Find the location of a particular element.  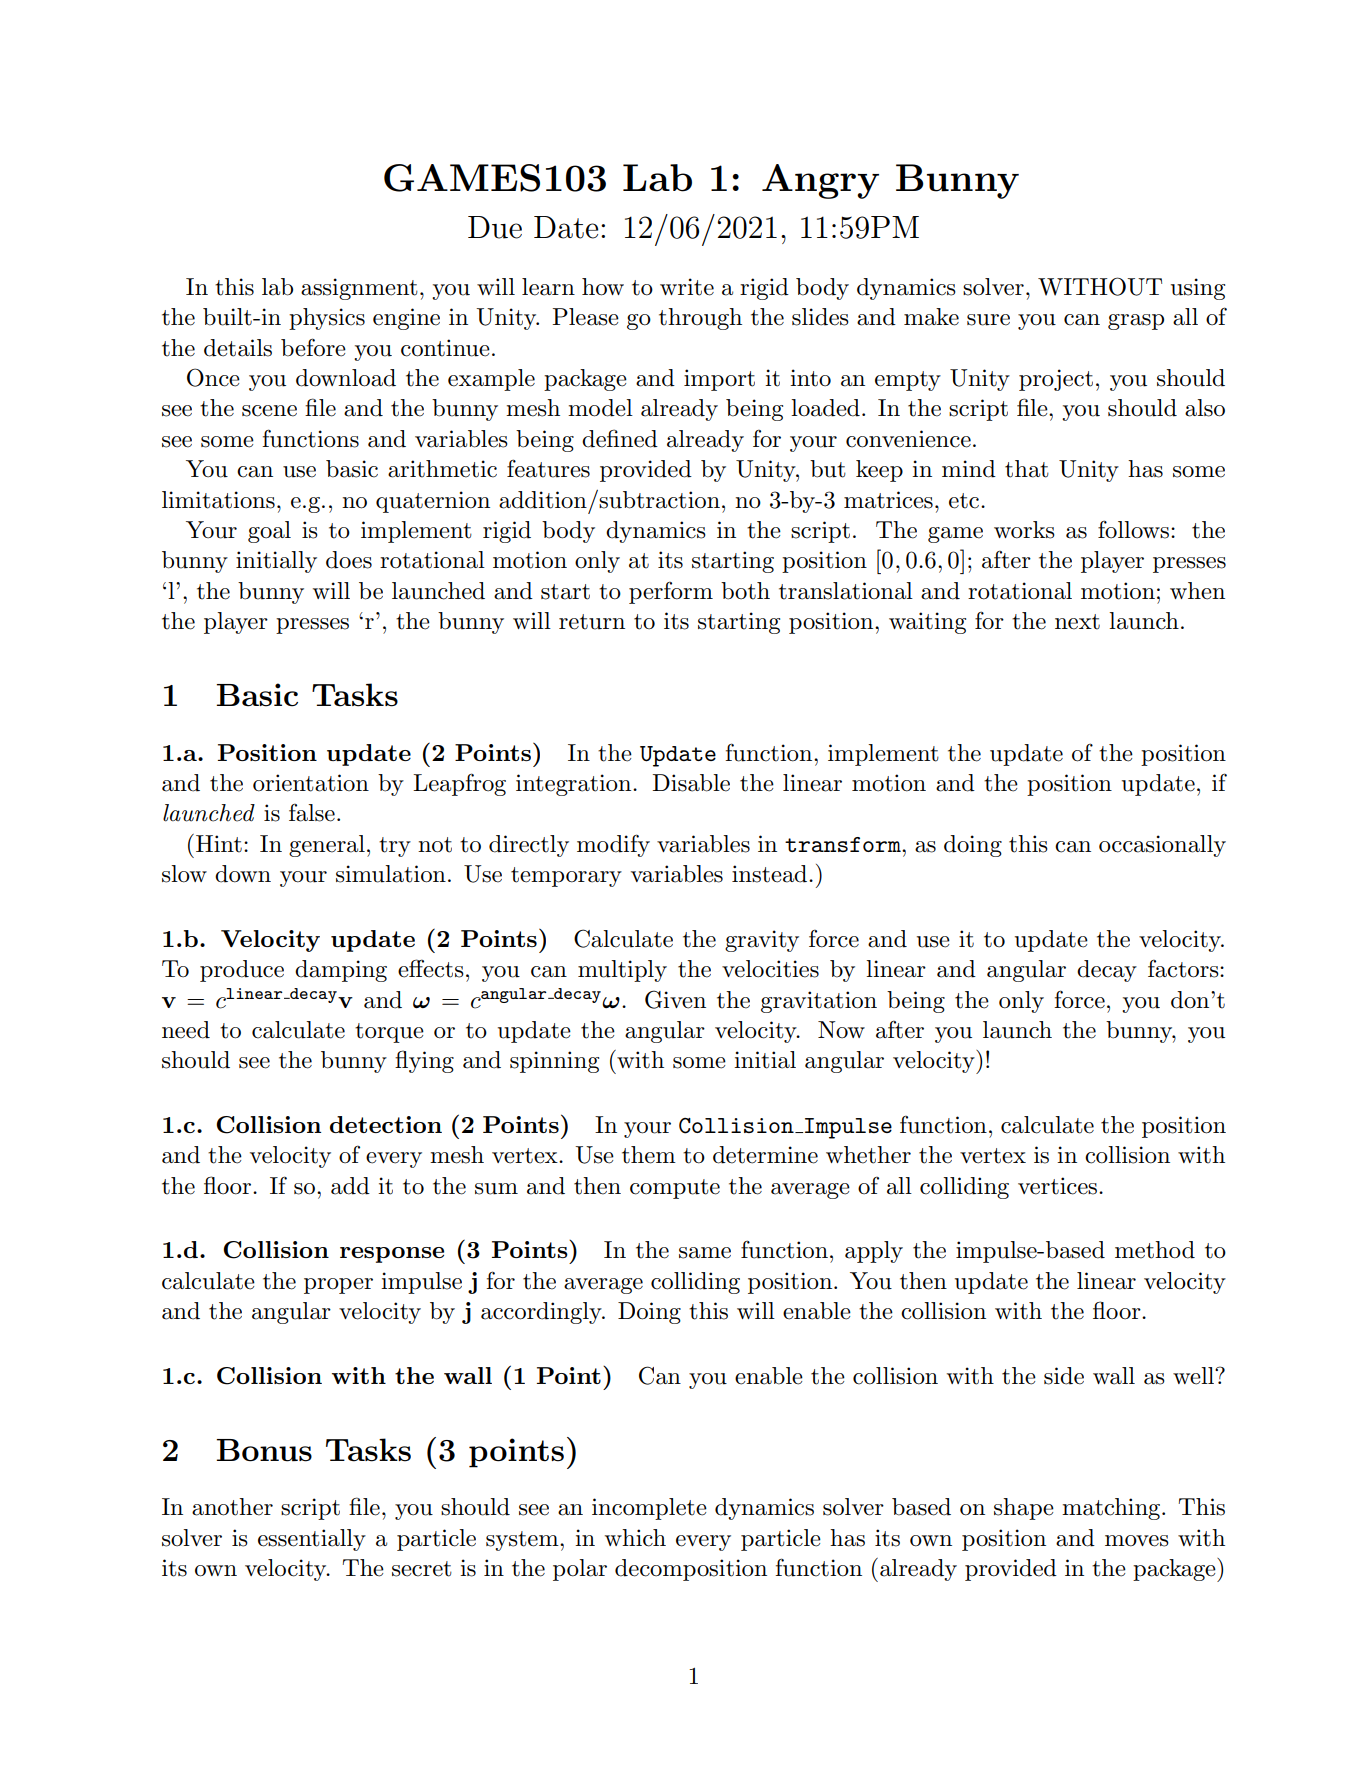

using is located at coordinates (1198, 289).
